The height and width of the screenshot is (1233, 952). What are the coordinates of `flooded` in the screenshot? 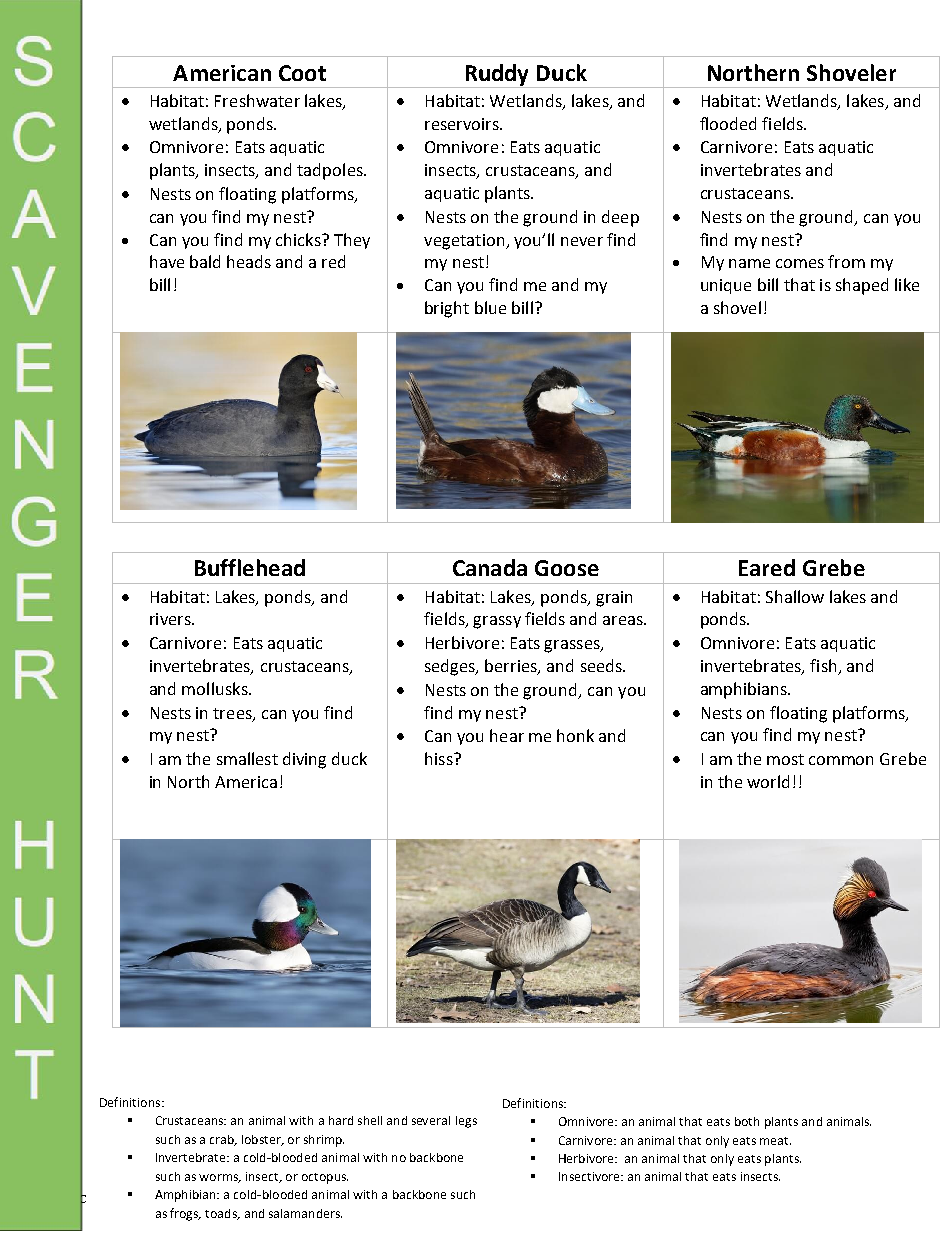 It's located at (728, 123).
